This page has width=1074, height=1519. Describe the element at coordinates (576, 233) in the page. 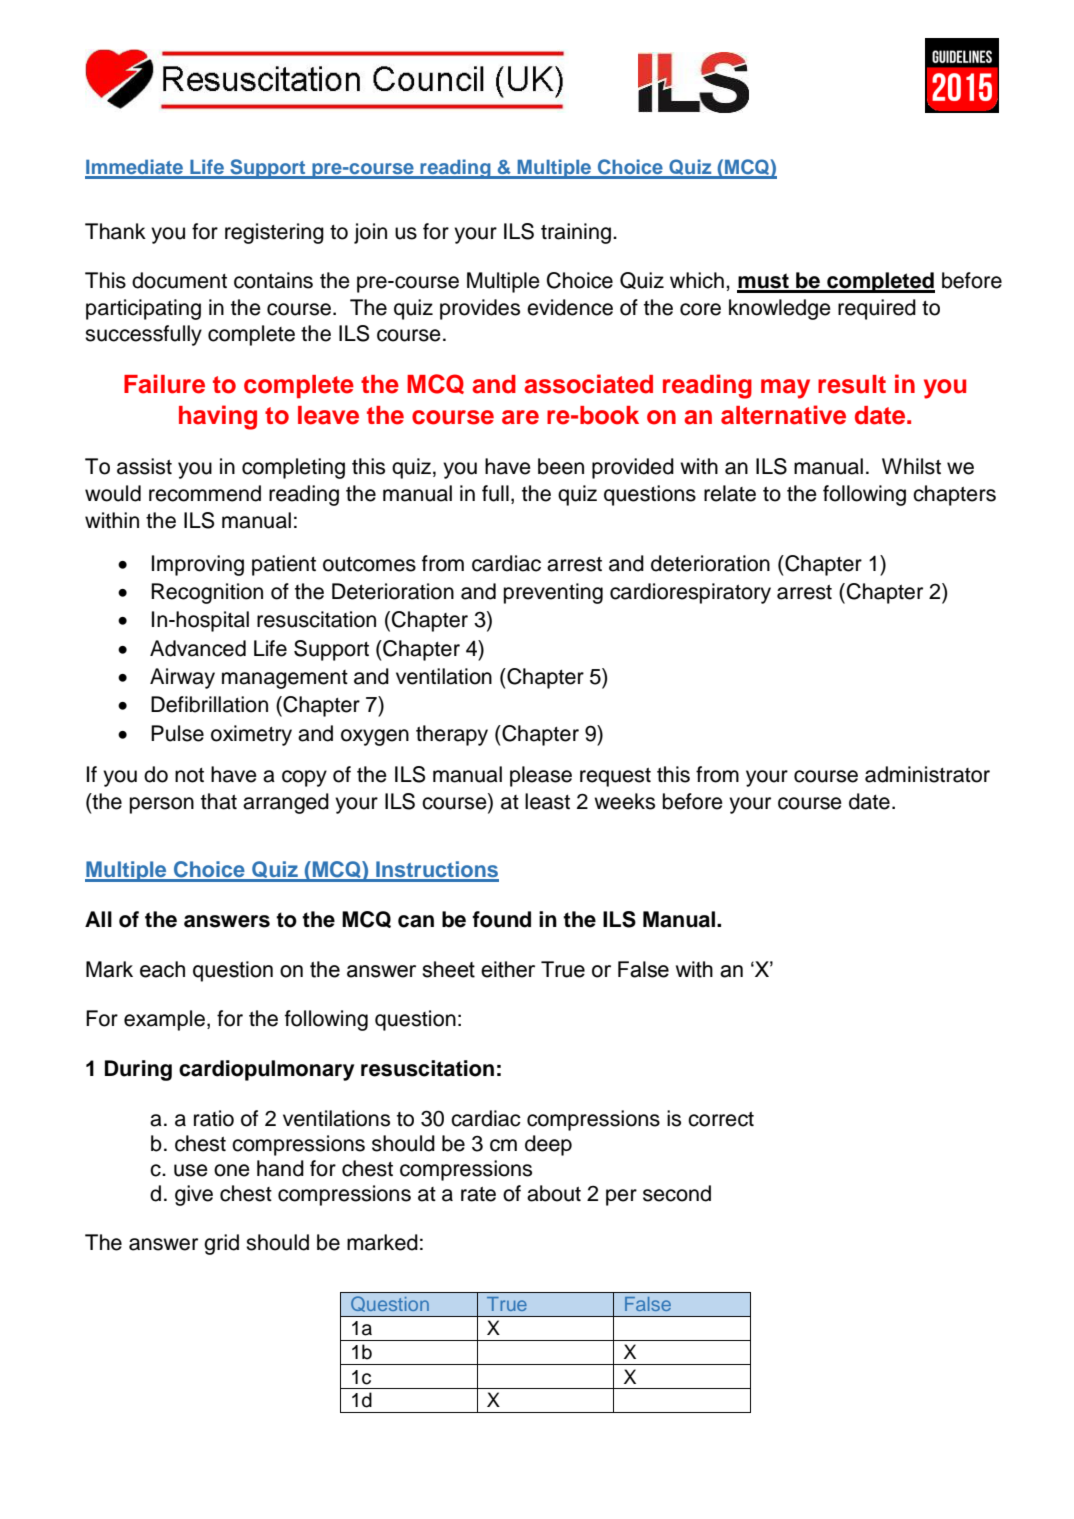

I see `training` at that location.
